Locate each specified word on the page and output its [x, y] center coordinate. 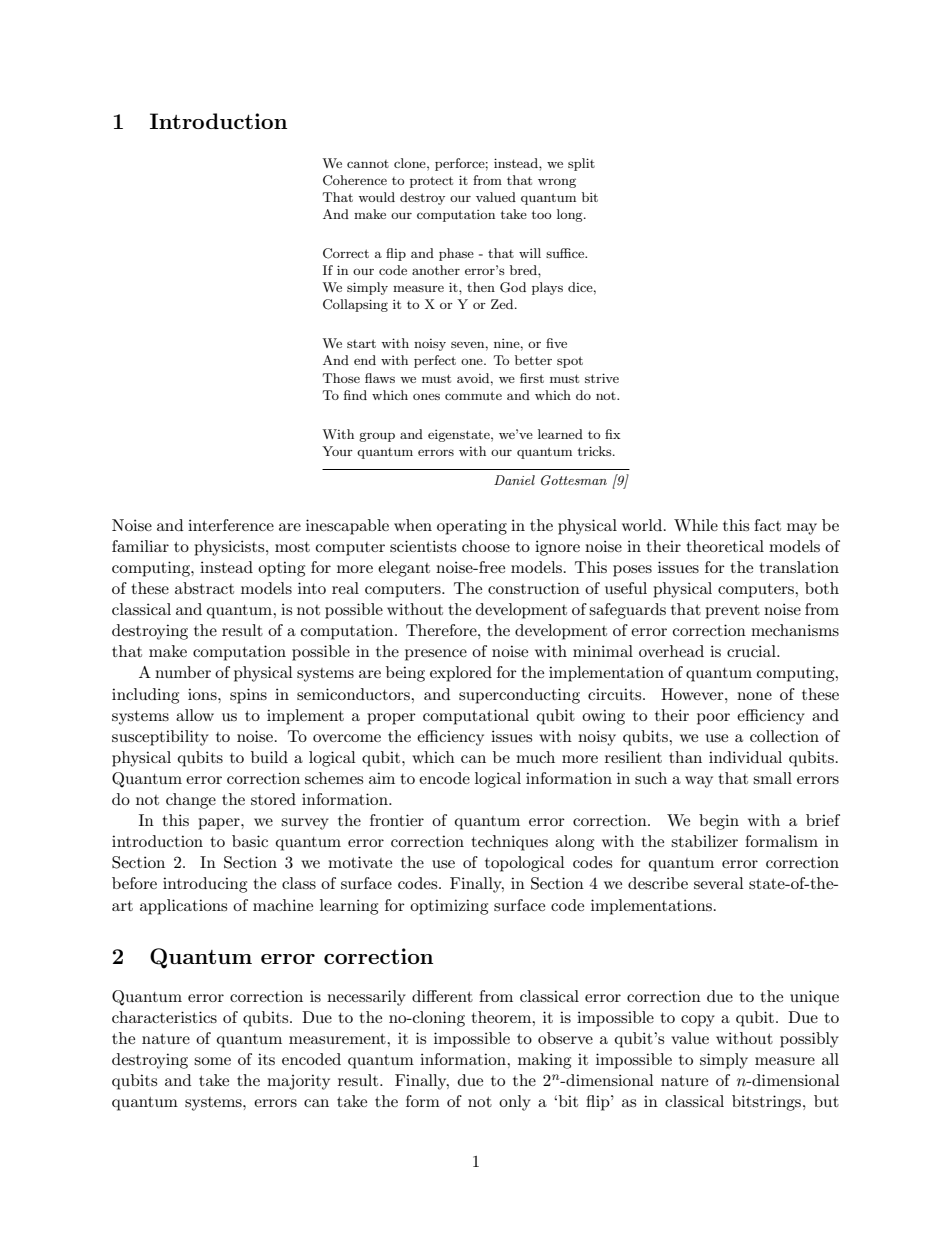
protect [431, 182]
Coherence [355, 180]
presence [436, 655]
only [515, 1103]
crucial [752, 651]
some [212, 1061]
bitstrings [768, 1103]
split [581, 164]
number [183, 672]
